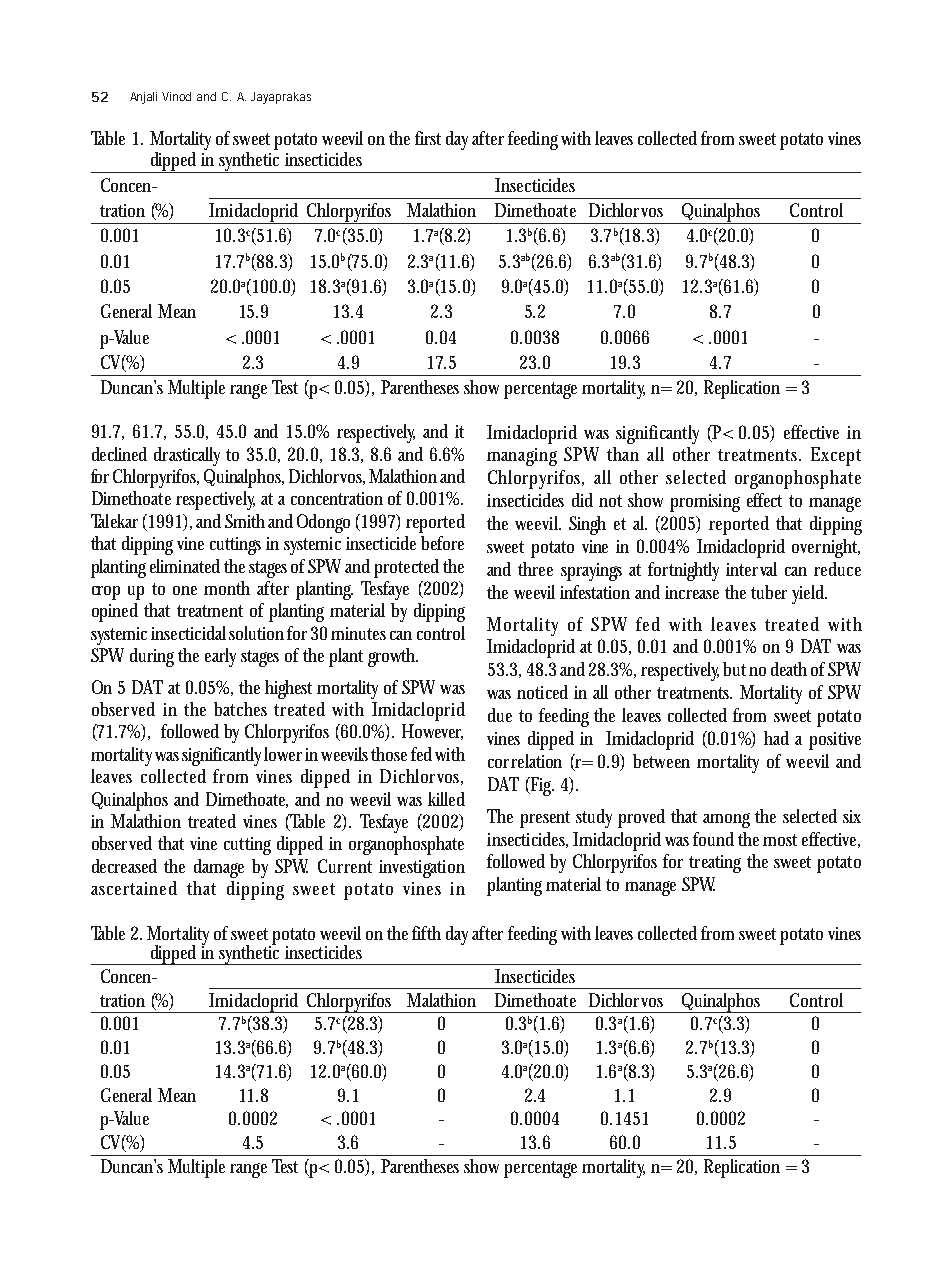 Image resolution: width=952 pixels, height=1270 pixels. Describe the element at coordinates (219, 868) in the page. I see `damage` at that location.
